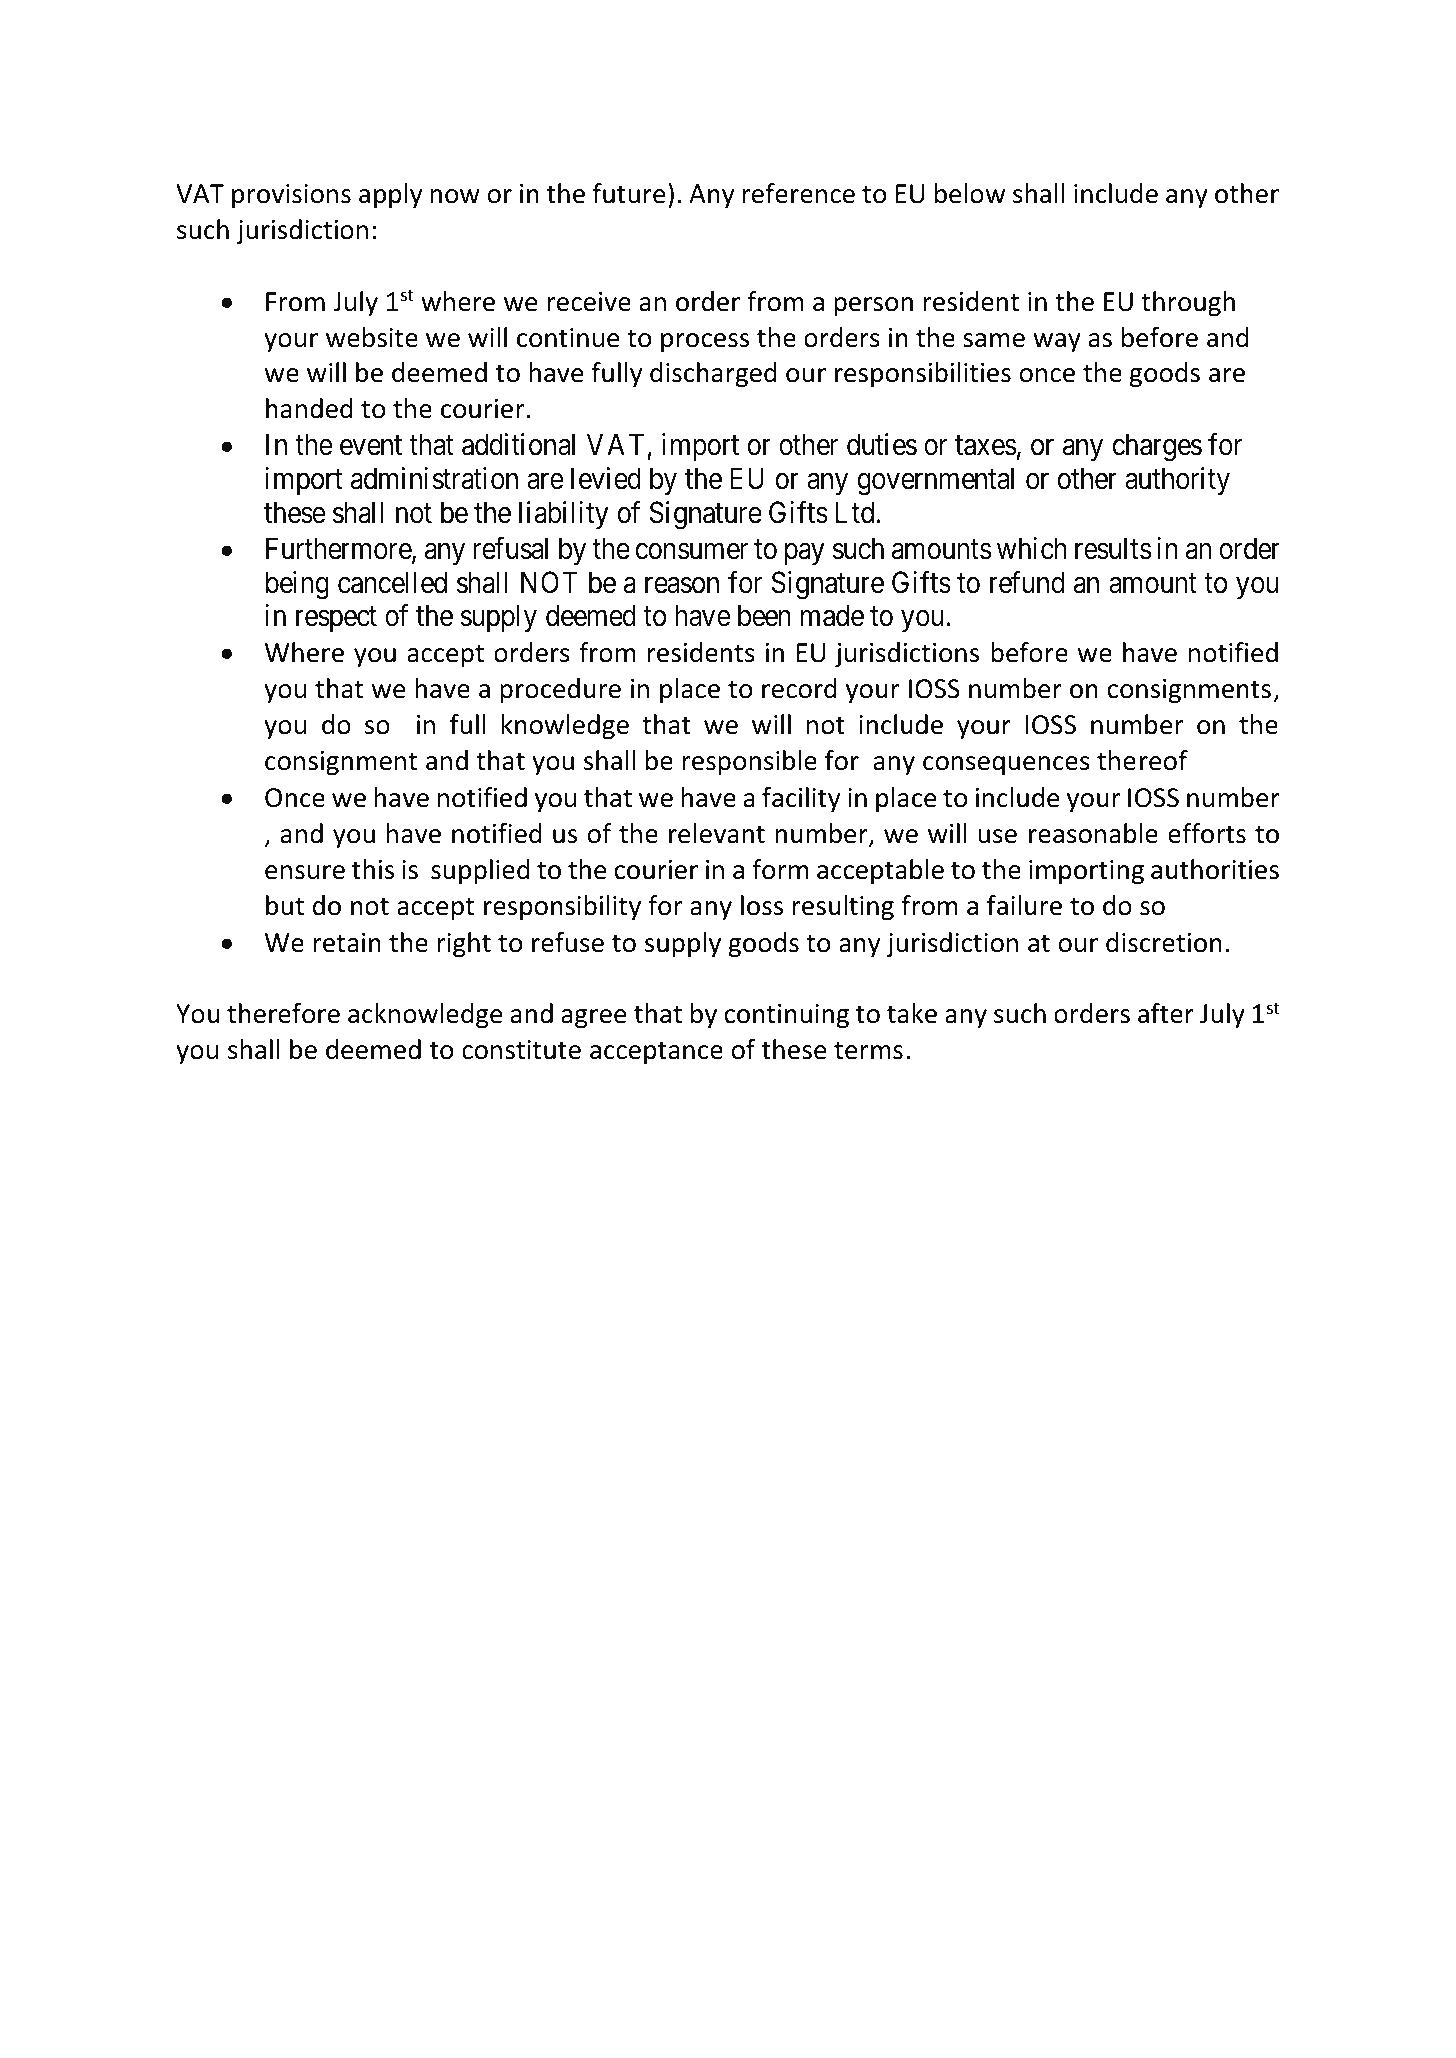  Describe the element at coordinates (1142, 760) in the page. I see `thereof` at that location.
